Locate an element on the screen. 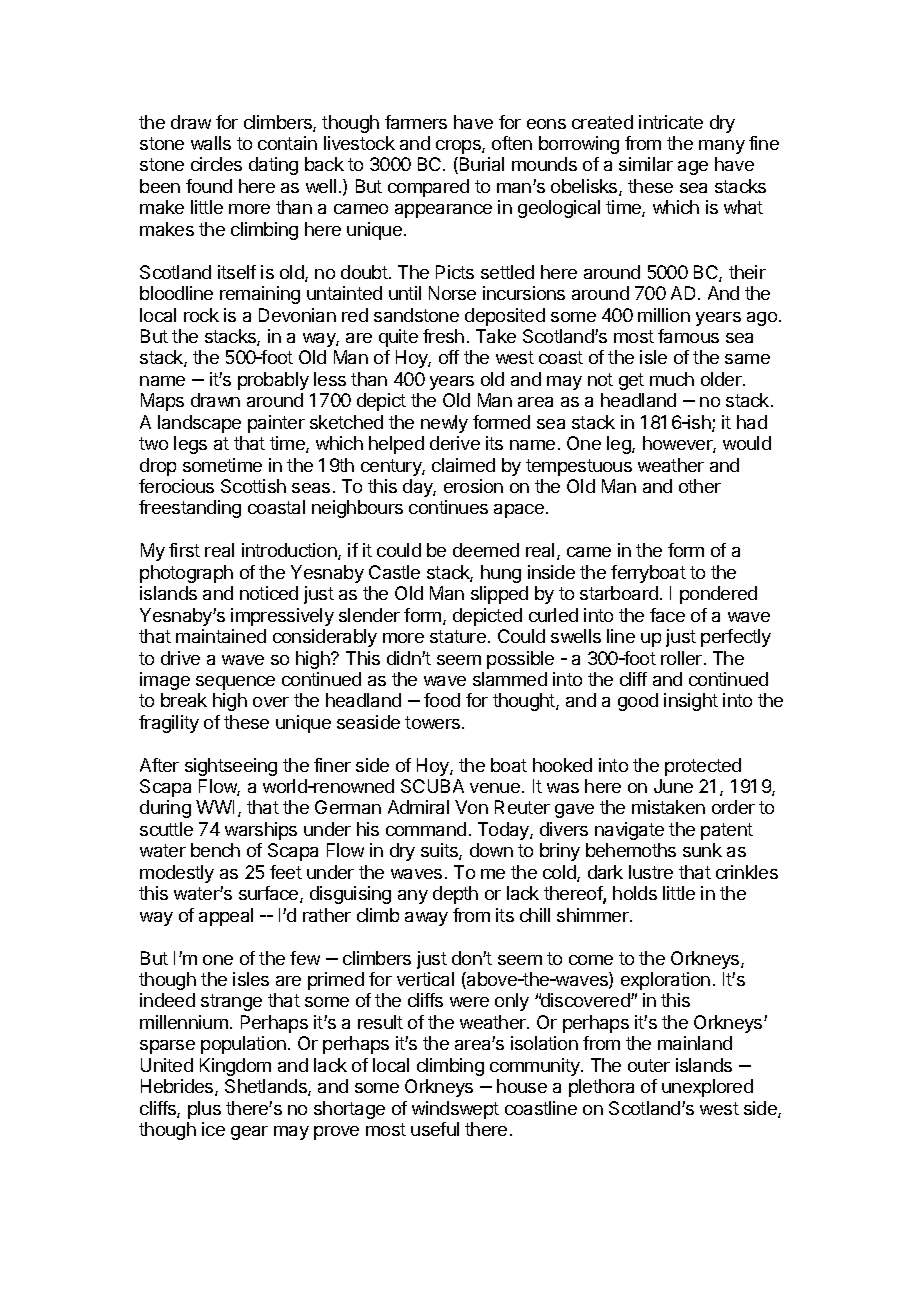 The height and width of the screenshot is (1308, 924). maintained is located at coordinates (221, 636).
